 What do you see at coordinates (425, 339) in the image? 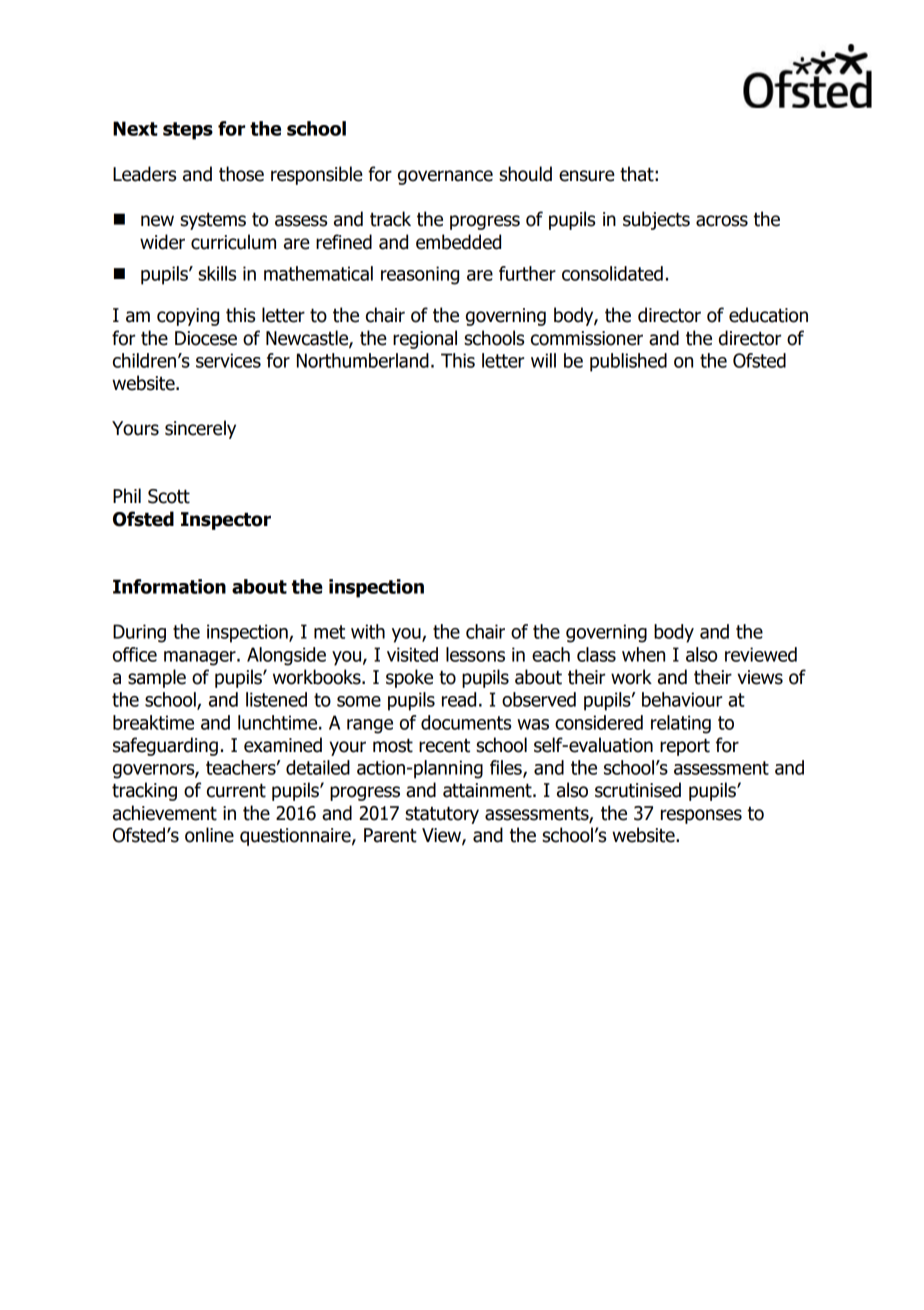
I see `regional` at bounding box center [425, 339].
